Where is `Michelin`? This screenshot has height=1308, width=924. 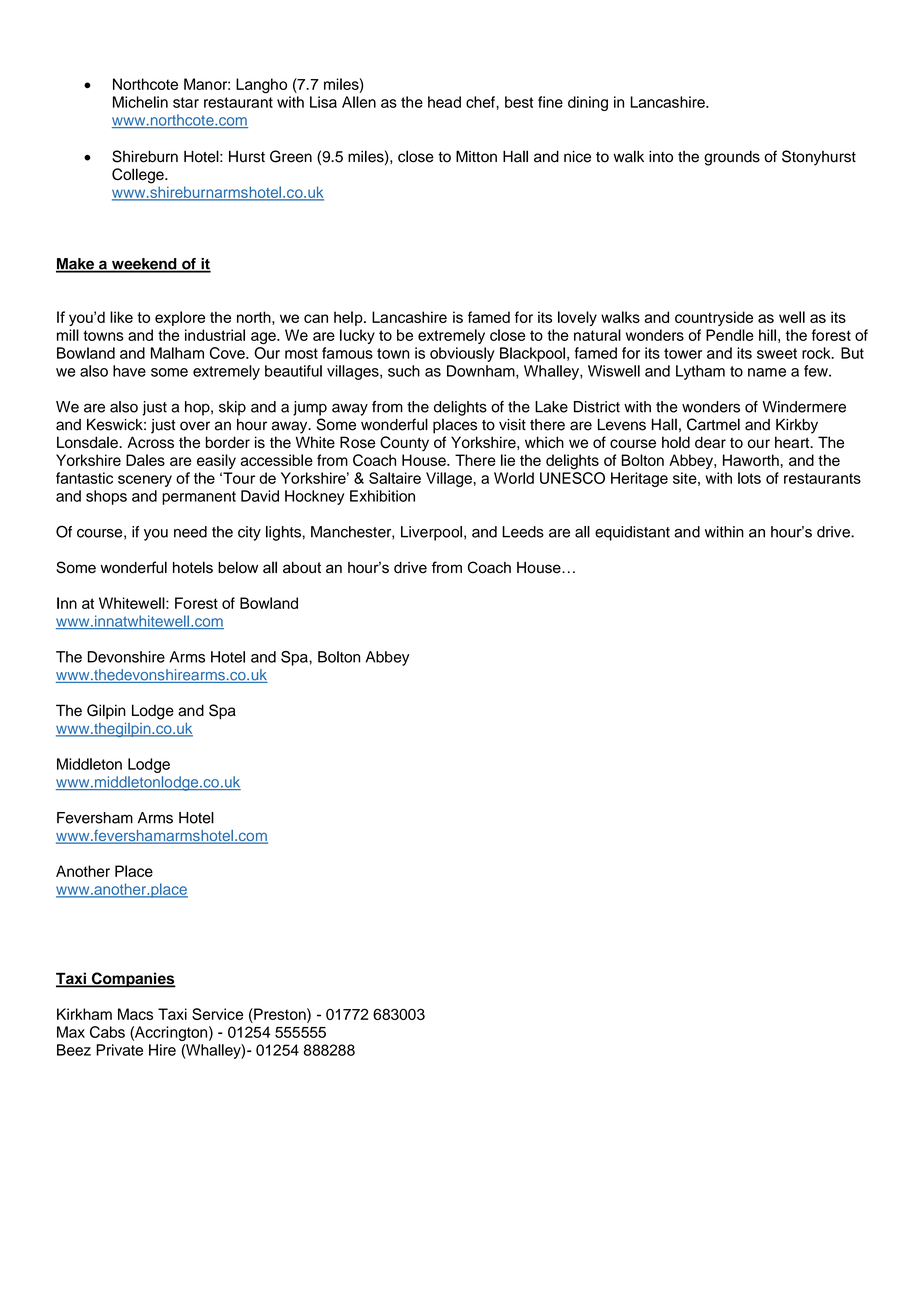 Michelin is located at coordinates (140, 102).
